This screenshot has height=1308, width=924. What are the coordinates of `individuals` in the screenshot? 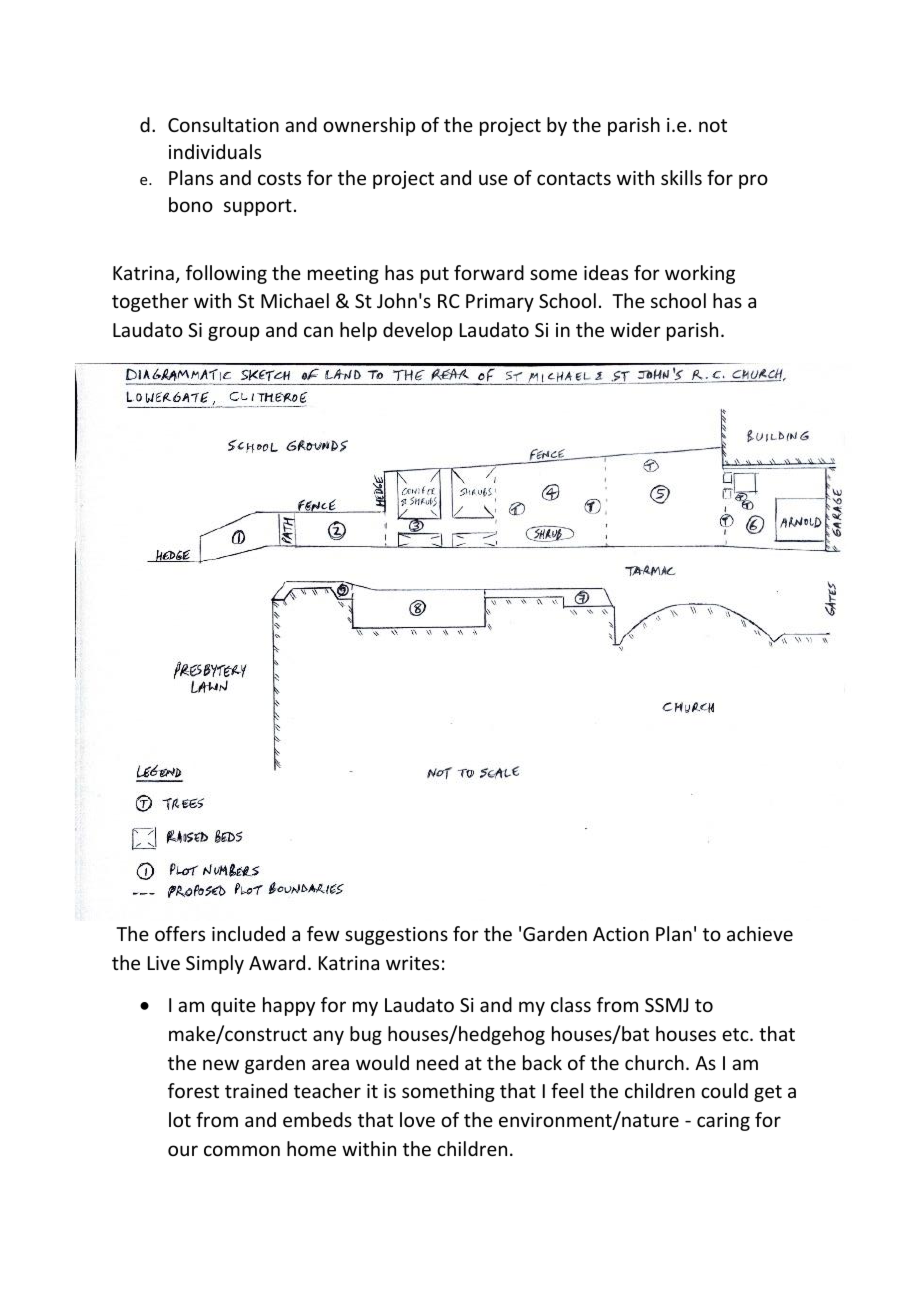 It's located at (215, 151).
